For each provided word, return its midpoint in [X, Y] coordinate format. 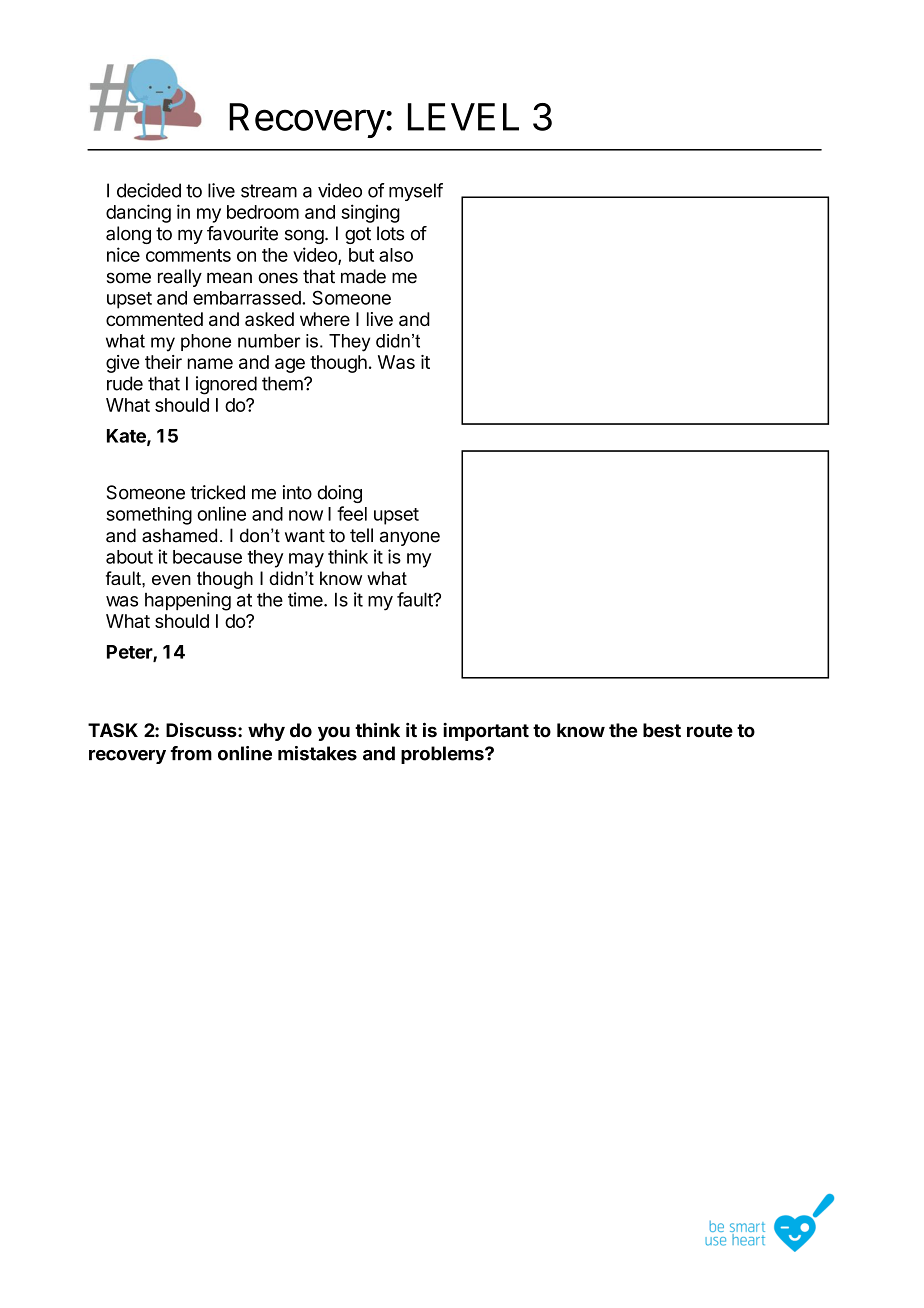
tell [361, 535]
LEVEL [463, 117]
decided [149, 190]
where [325, 319]
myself [416, 192]
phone [206, 342]
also [396, 255]
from [191, 753]
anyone [410, 538]
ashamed [179, 535]
